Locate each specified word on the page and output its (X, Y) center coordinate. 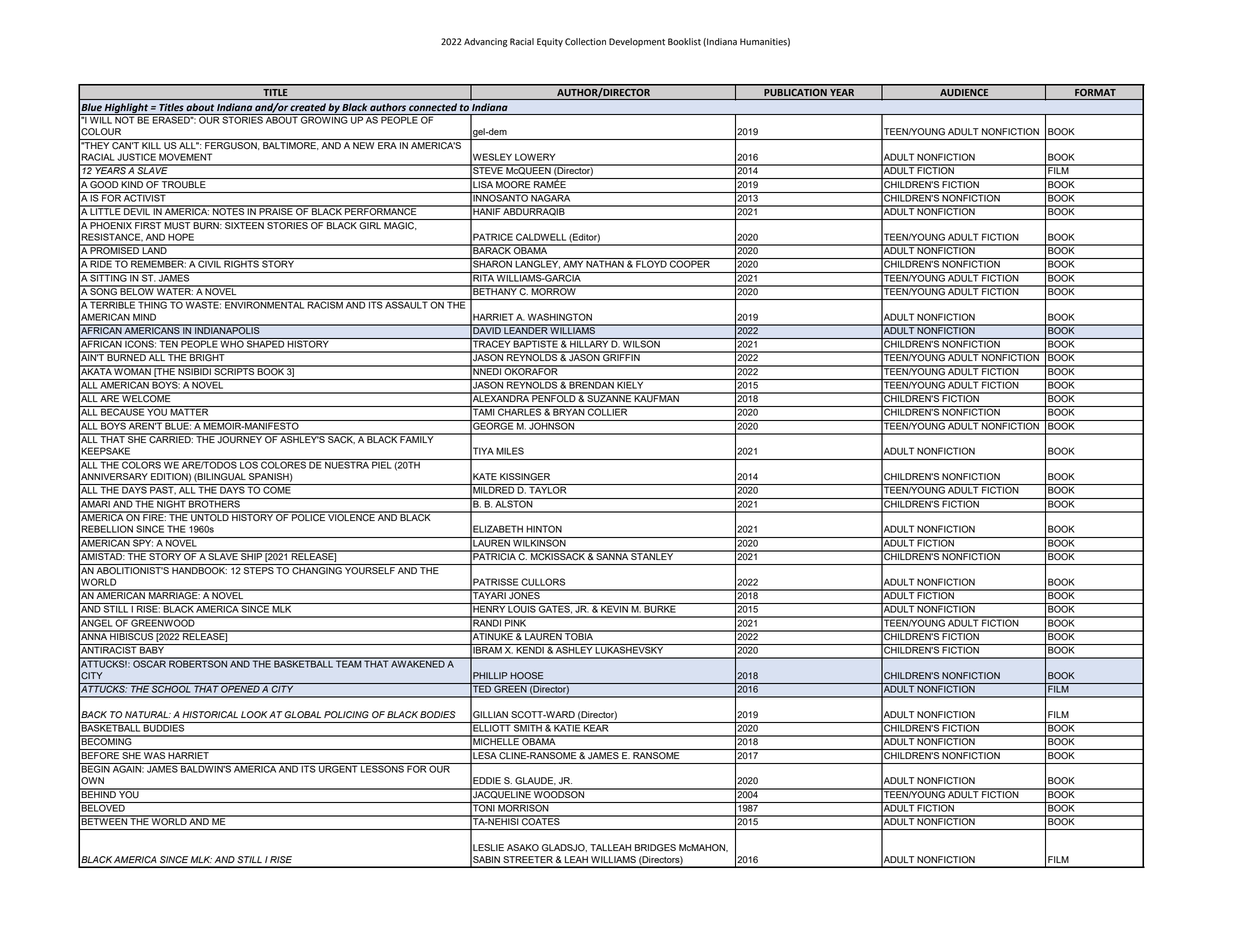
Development (637, 42)
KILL (151, 145)
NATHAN (605, 264)
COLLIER (608, 411)
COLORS (141, 464)
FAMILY (417, 438)
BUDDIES (164, 727)
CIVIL (210, 263)
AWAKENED (418, 663)
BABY (152, 649)
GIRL (370, 226)
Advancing (486, 42)
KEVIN (614, 608)
